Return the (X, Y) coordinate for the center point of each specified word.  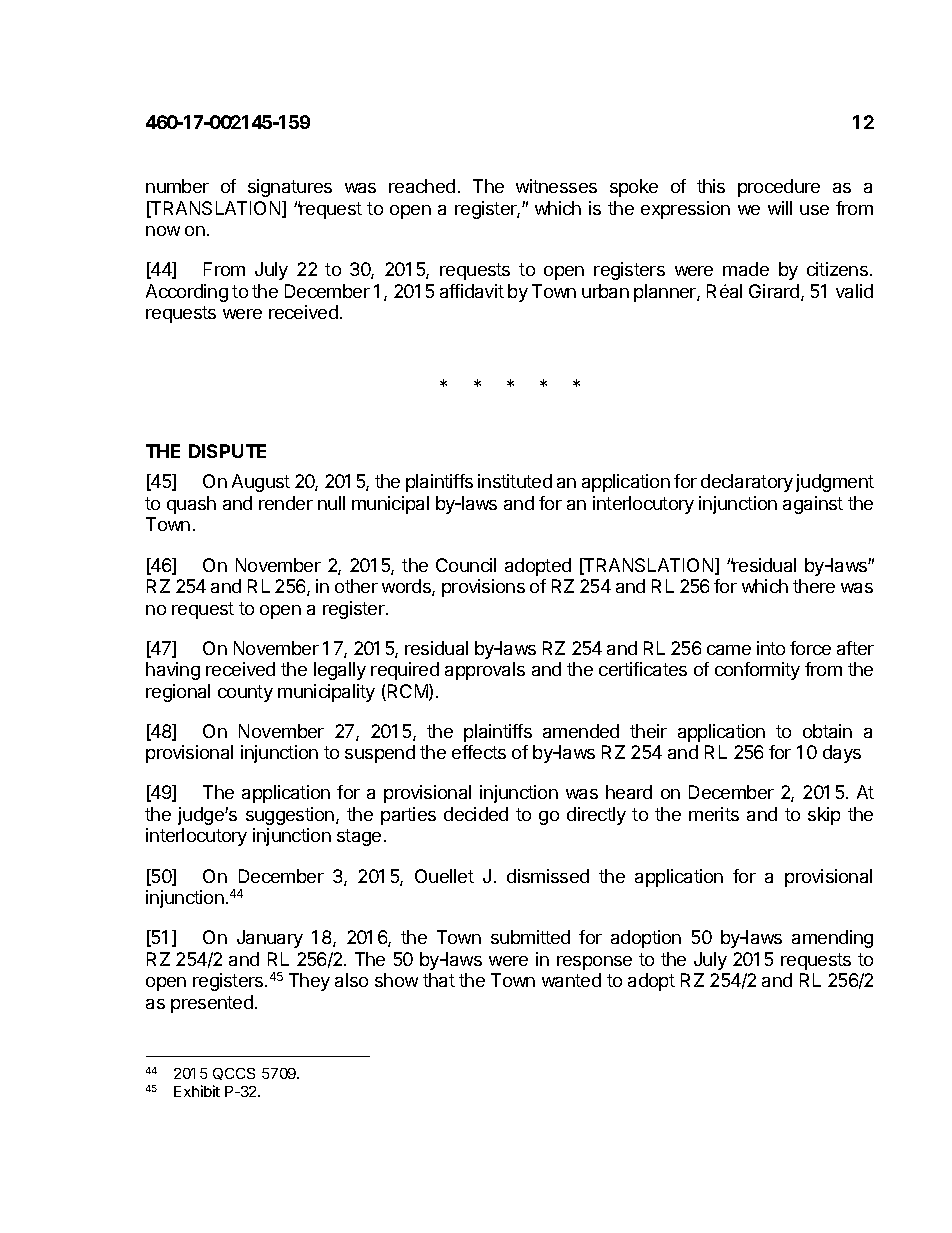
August (261, 483)
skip (824, 816)
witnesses (556, 186)
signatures (290, 188)
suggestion (291, 816)
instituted (515, 481)
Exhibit (197, 1091)
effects (479, 752)
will (780, 208)
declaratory (747, 483)
